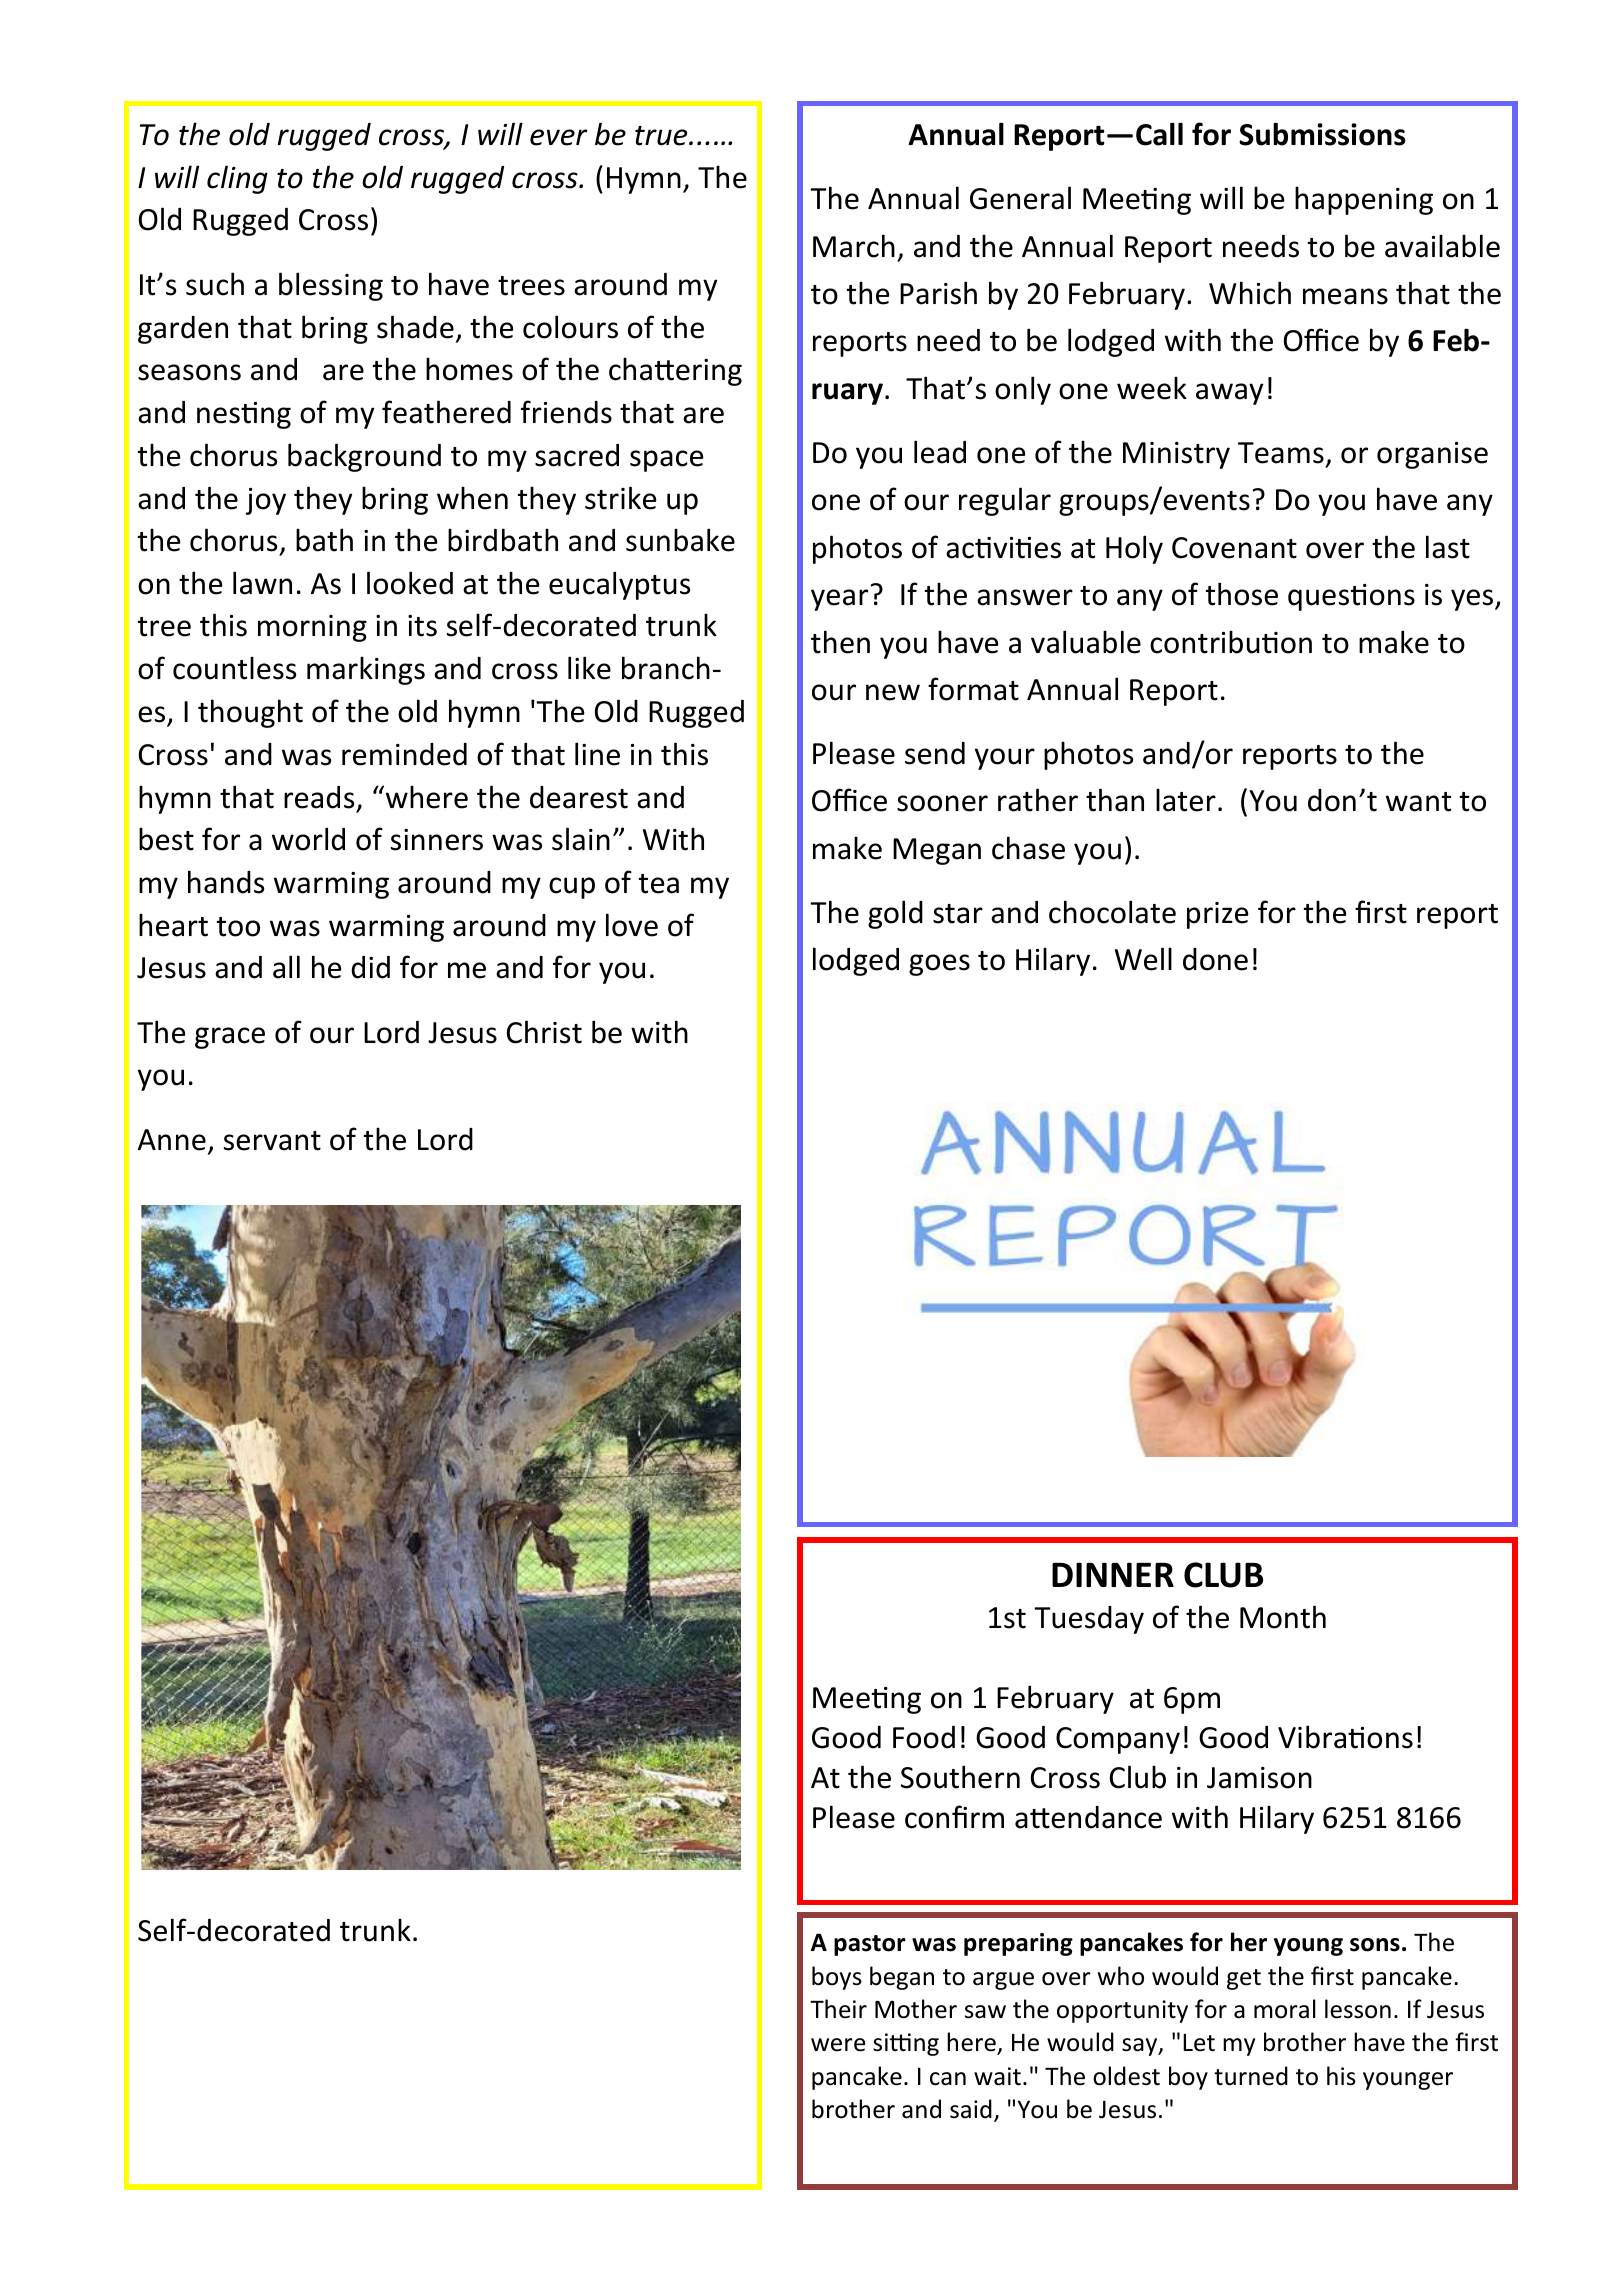  Describe the element at coordinates (237, 179) in the document. I see `cling` at that location.
